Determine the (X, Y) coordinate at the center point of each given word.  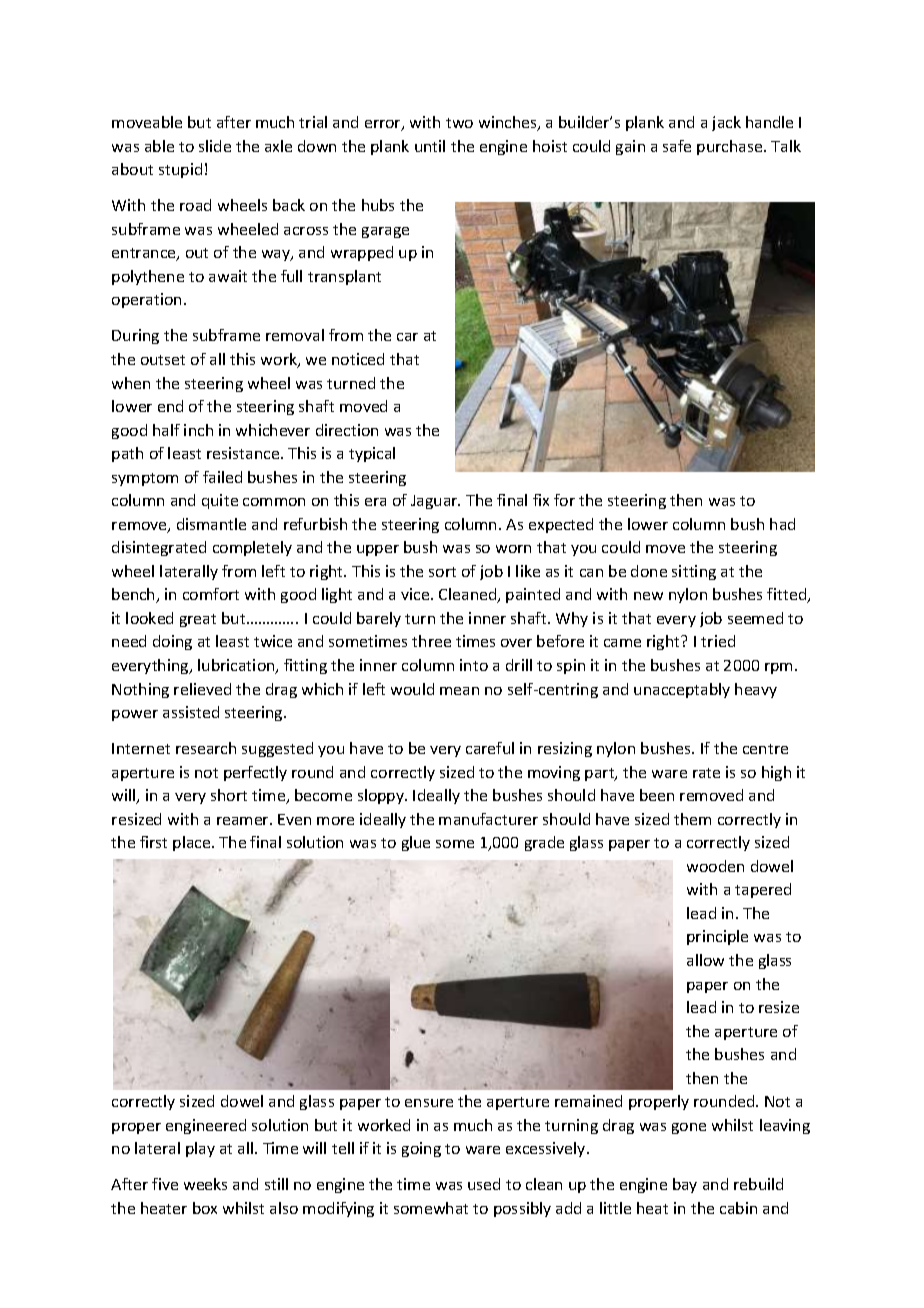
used (484, 1184)
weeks (205, 1184)
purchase (731, 147)
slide (215, 146)
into (474, 665)
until (430, 146)
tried (718, 641)
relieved (202, 689)
